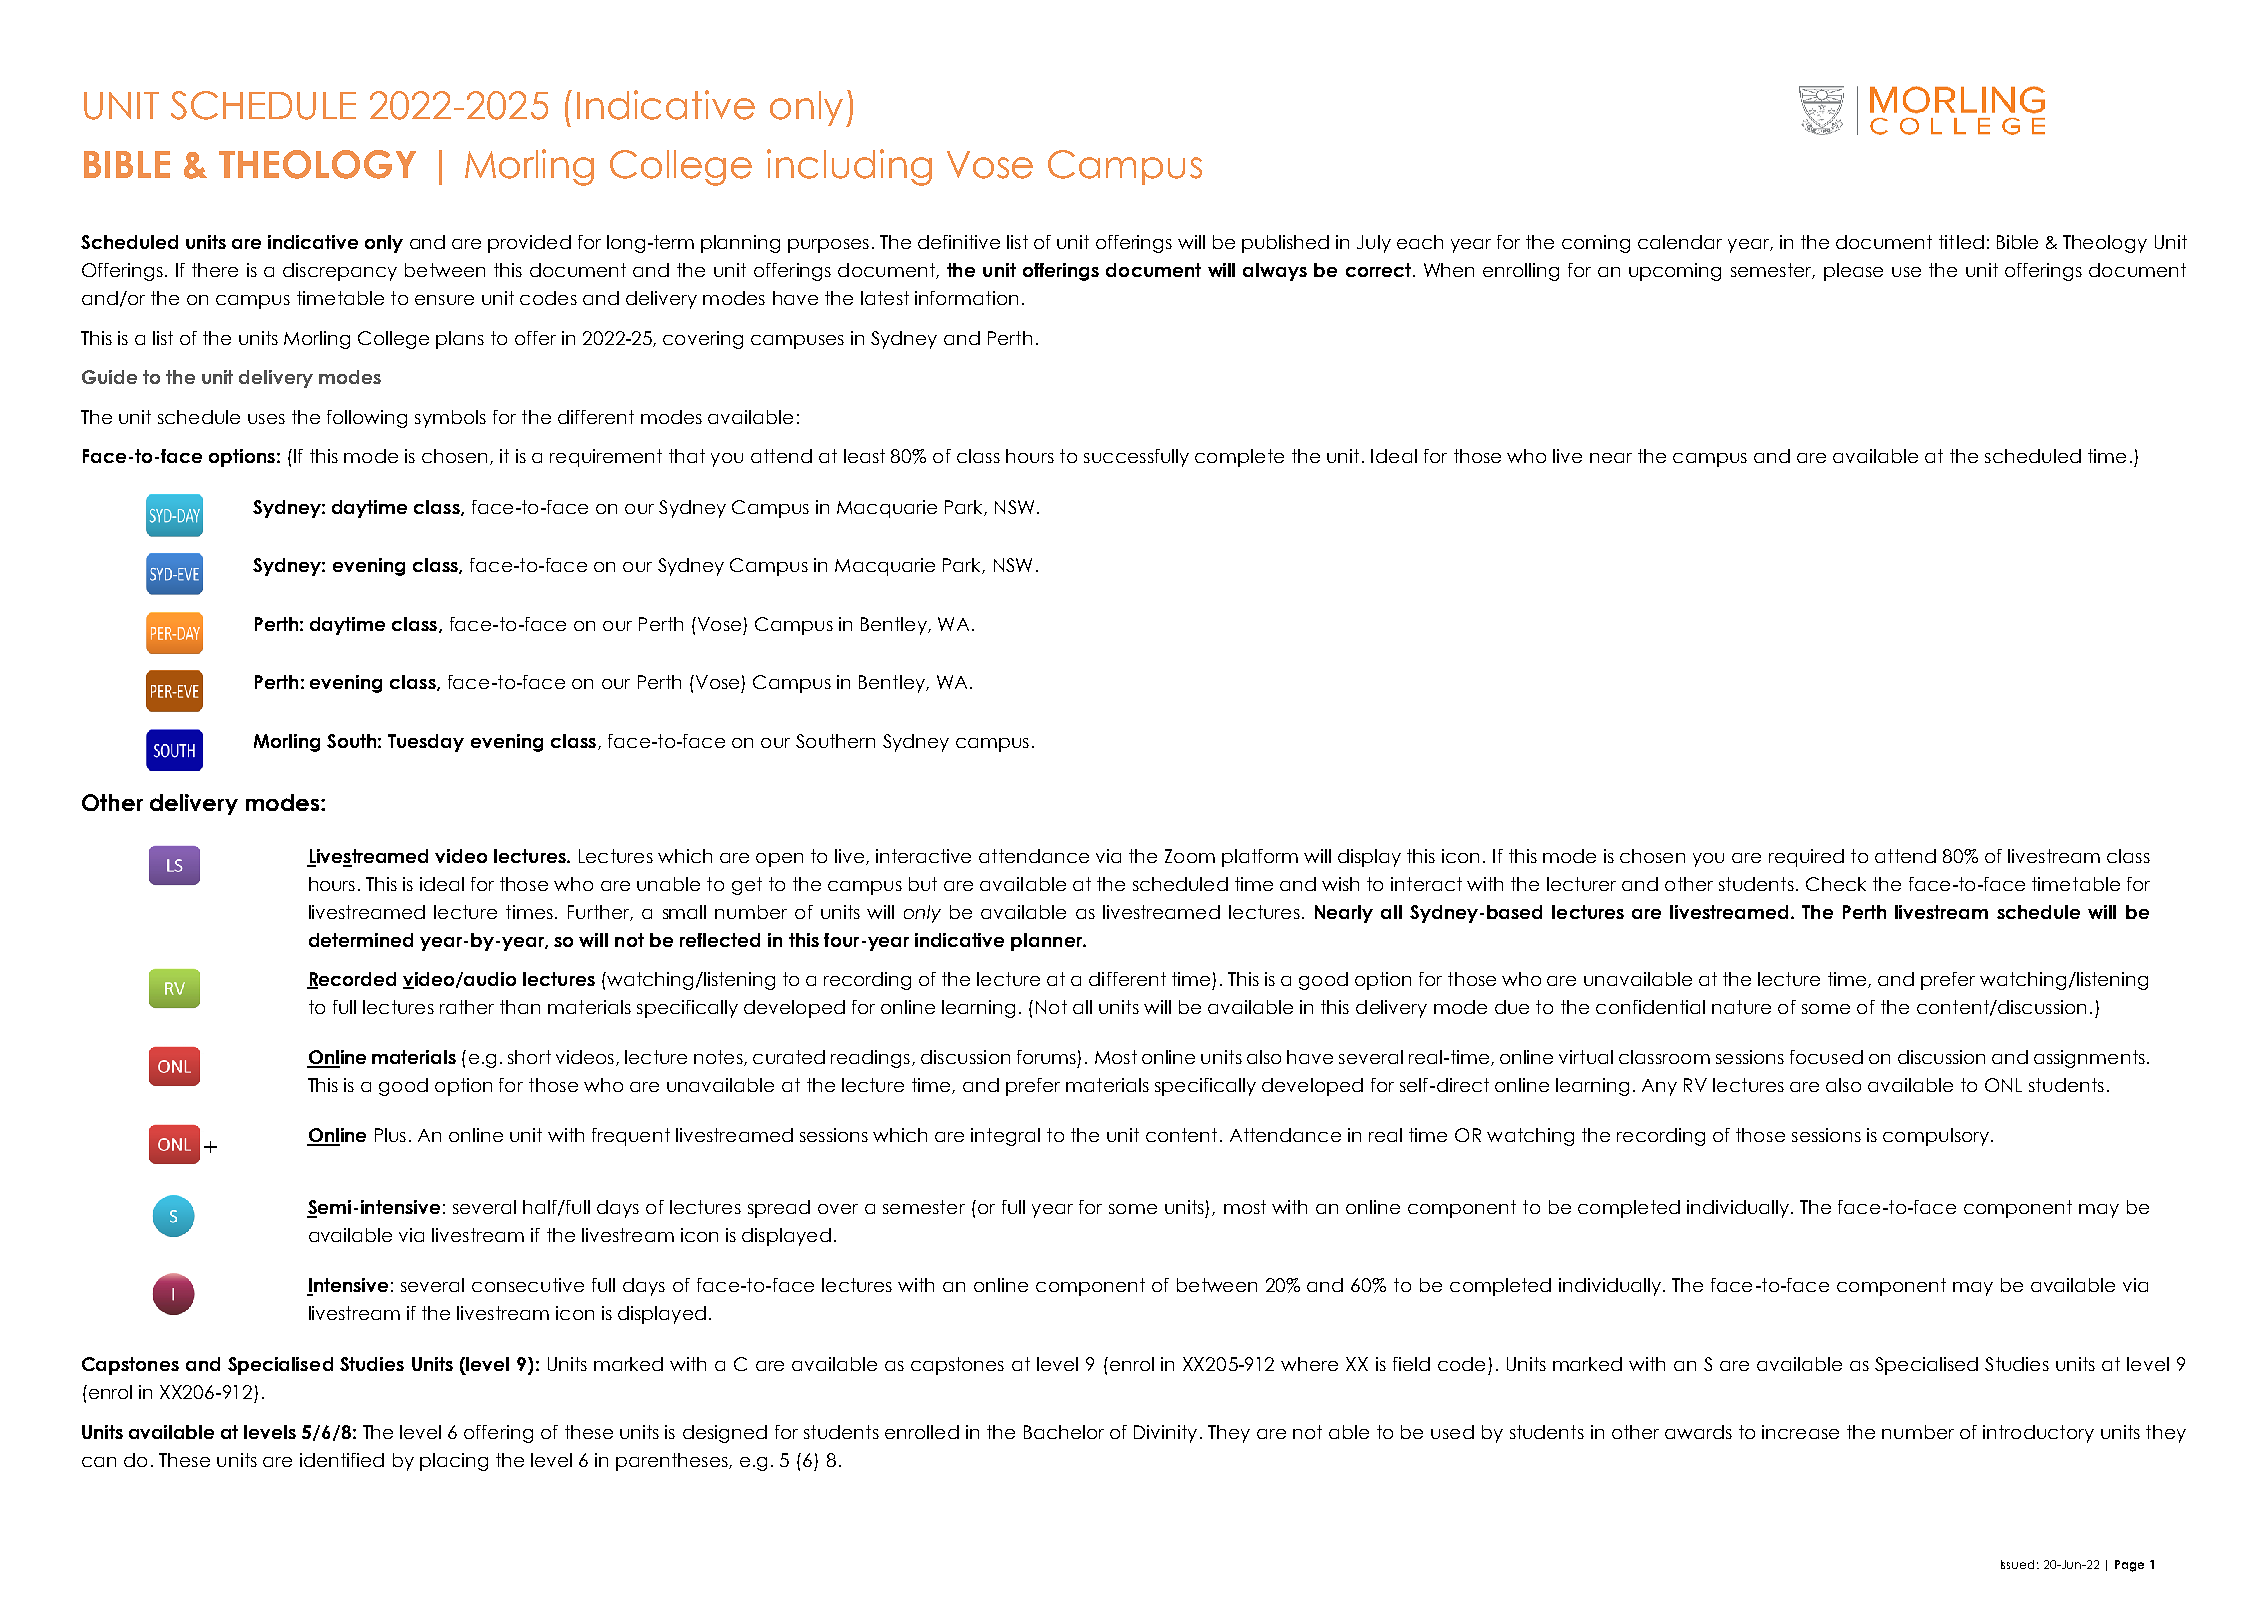 The height and width of the page is (1604, 2268). What do you see at coordinates (1165, 1434) in the page?
I see `Divinity` at bounding box center [1165, 1434].
